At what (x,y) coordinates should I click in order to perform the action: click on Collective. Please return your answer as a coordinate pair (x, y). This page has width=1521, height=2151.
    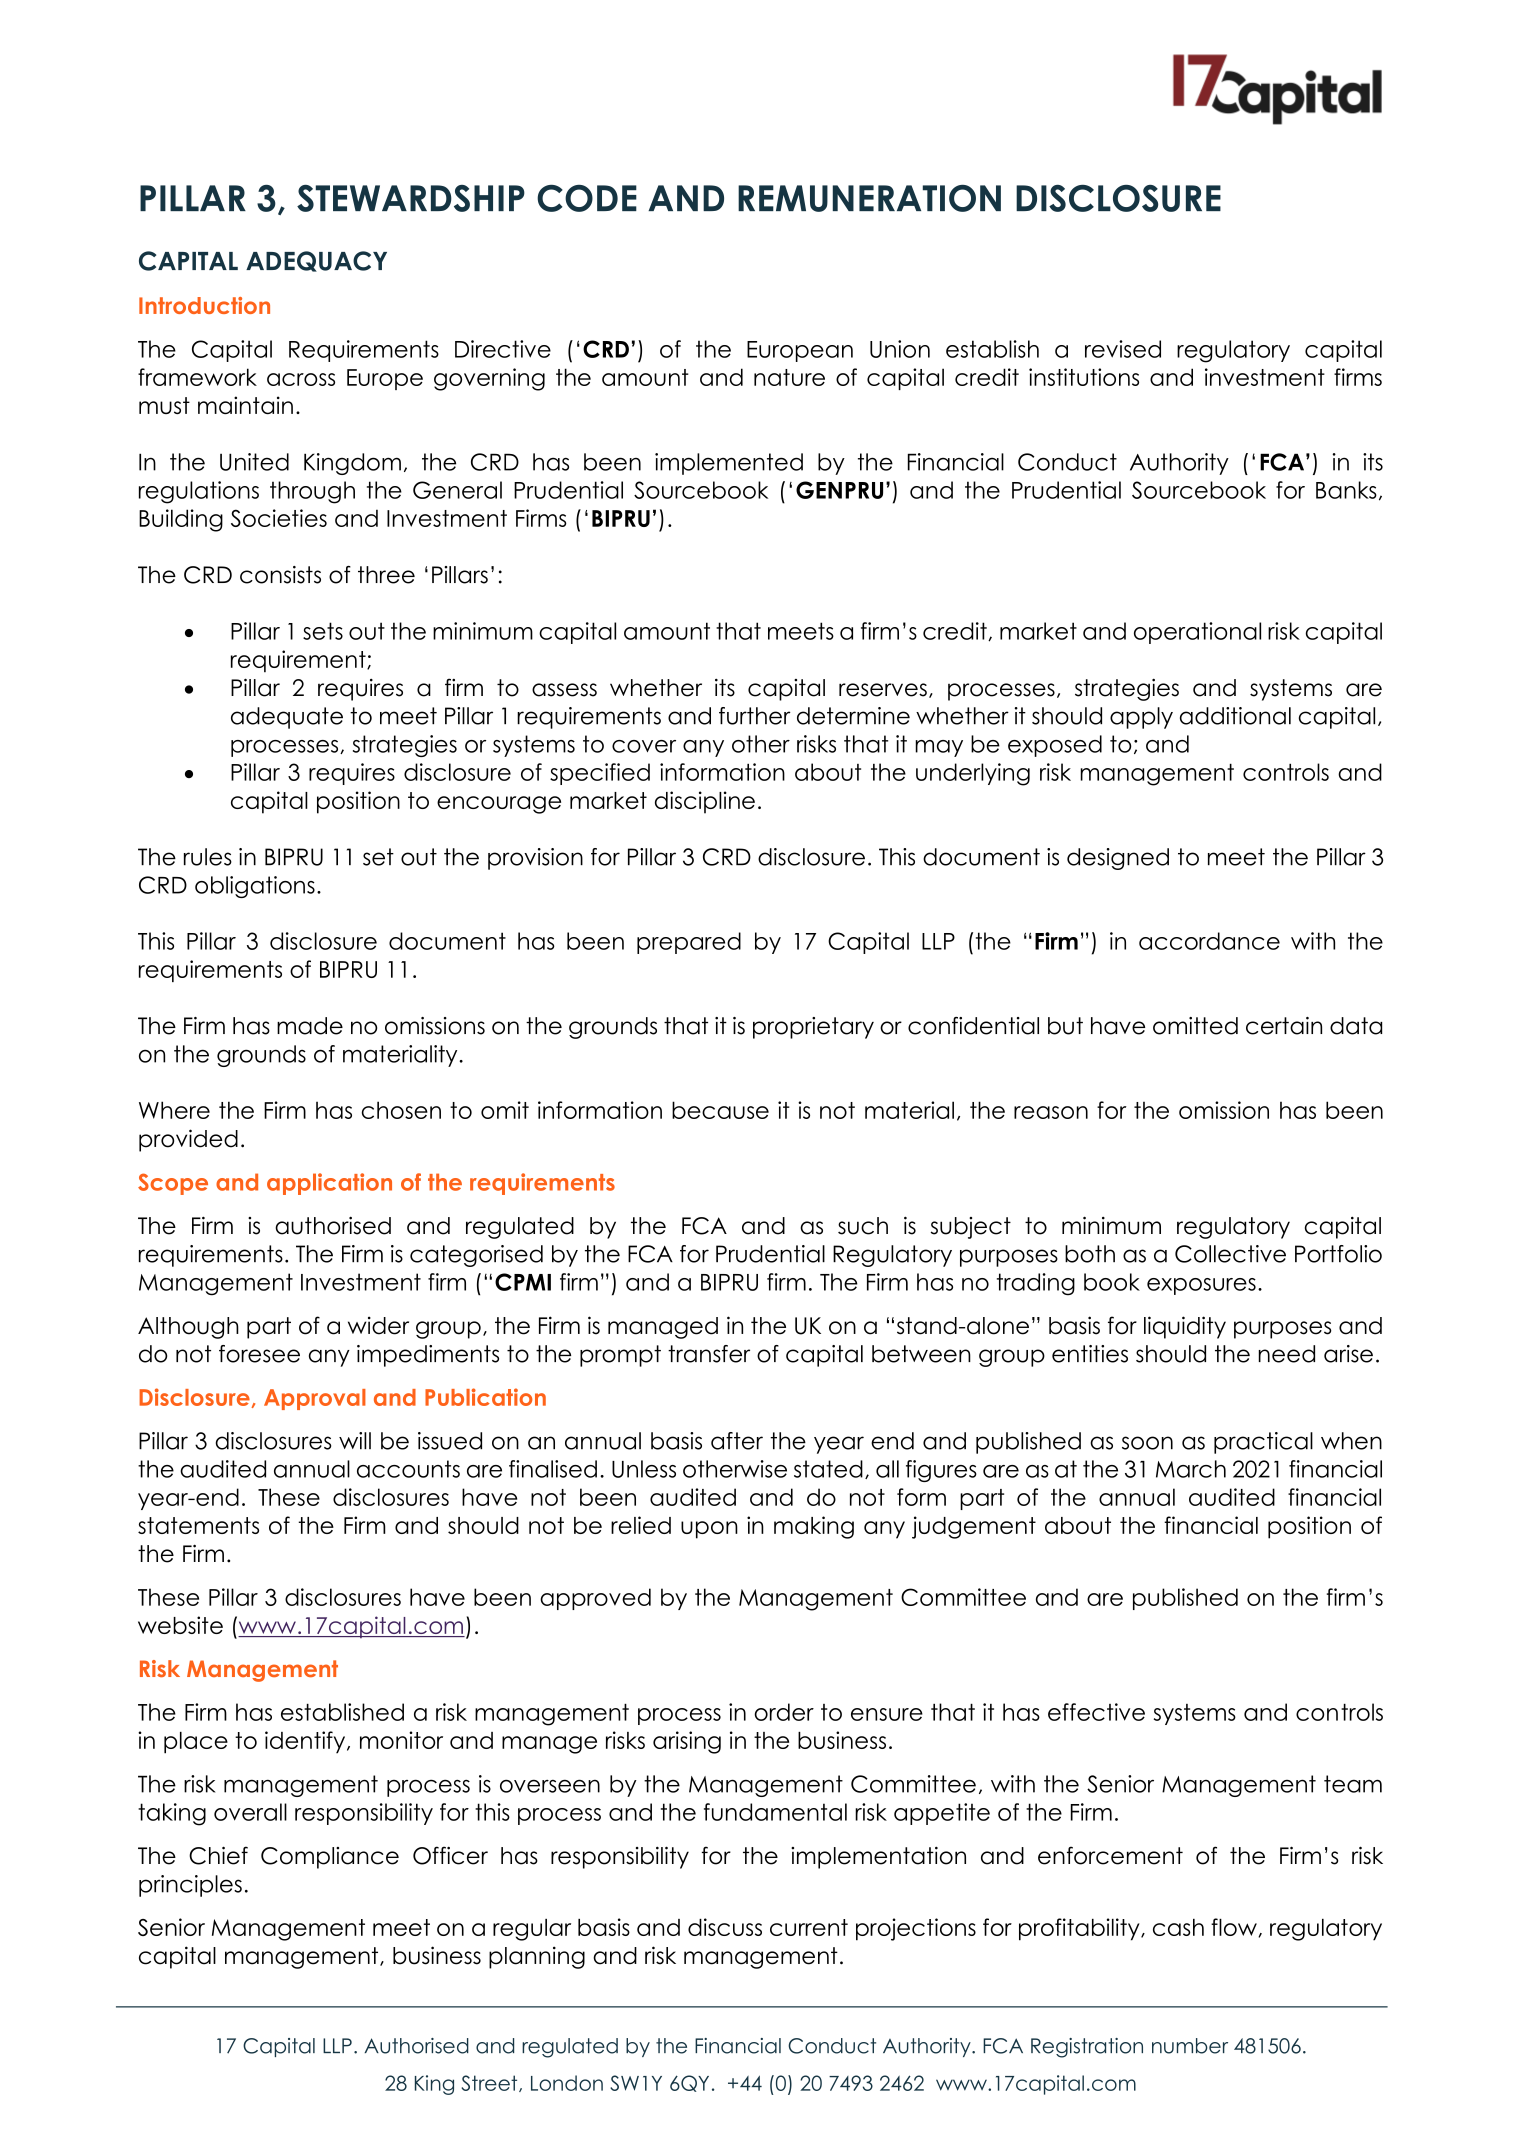
    Looking at the image, I should click on (1230, 1254).
